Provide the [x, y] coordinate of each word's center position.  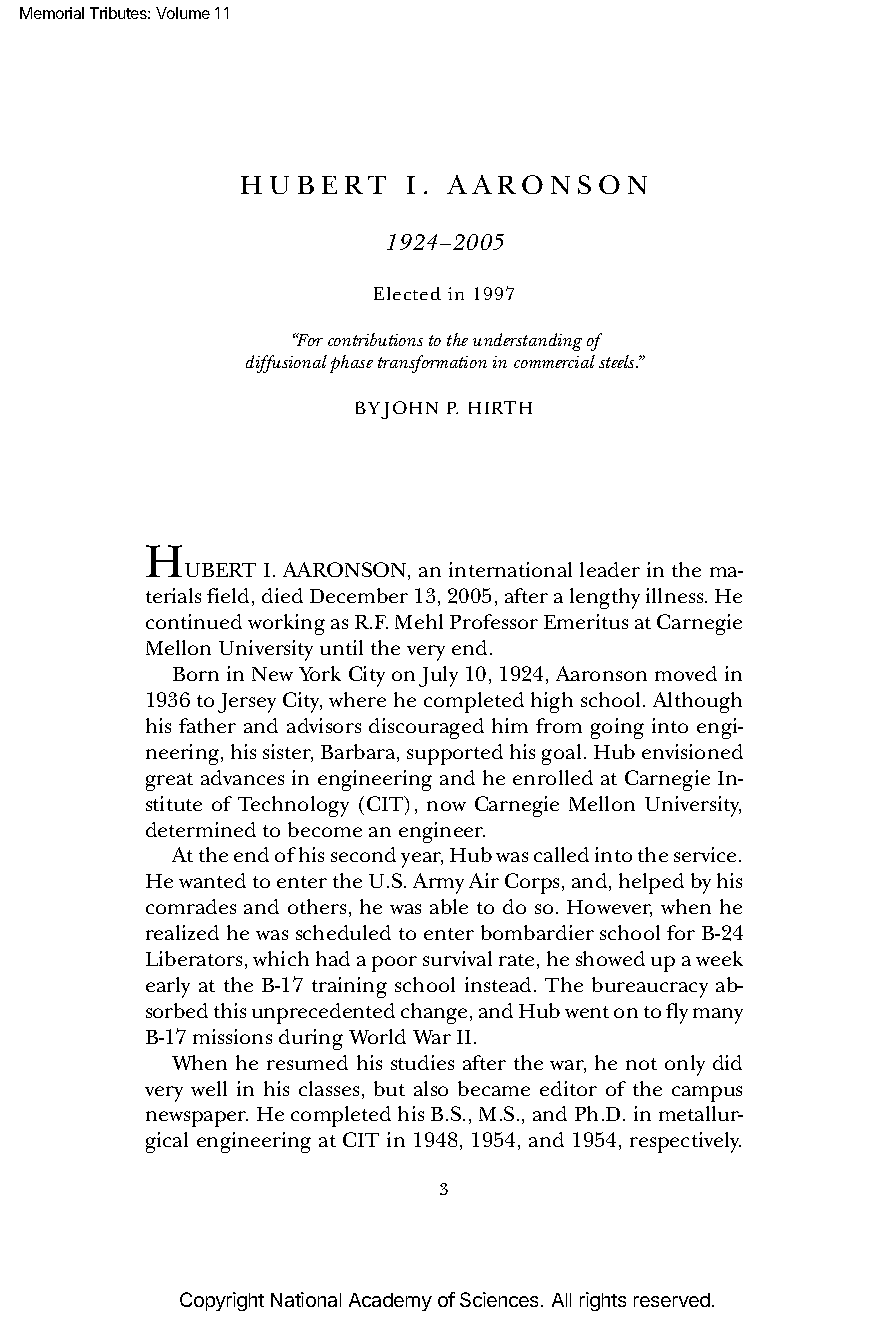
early [168, 987]
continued [194, 621]
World [377, 1036]
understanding [527, 342]
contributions [375, 339]
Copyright [222, 1301]
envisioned [692, 751]
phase [351, 364]
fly [677, 1013]
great [169, 782]
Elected [407, 293]
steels [618, 361]
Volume [183, 13]
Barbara [359, 753]
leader [610, 569]
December [359, 595]
